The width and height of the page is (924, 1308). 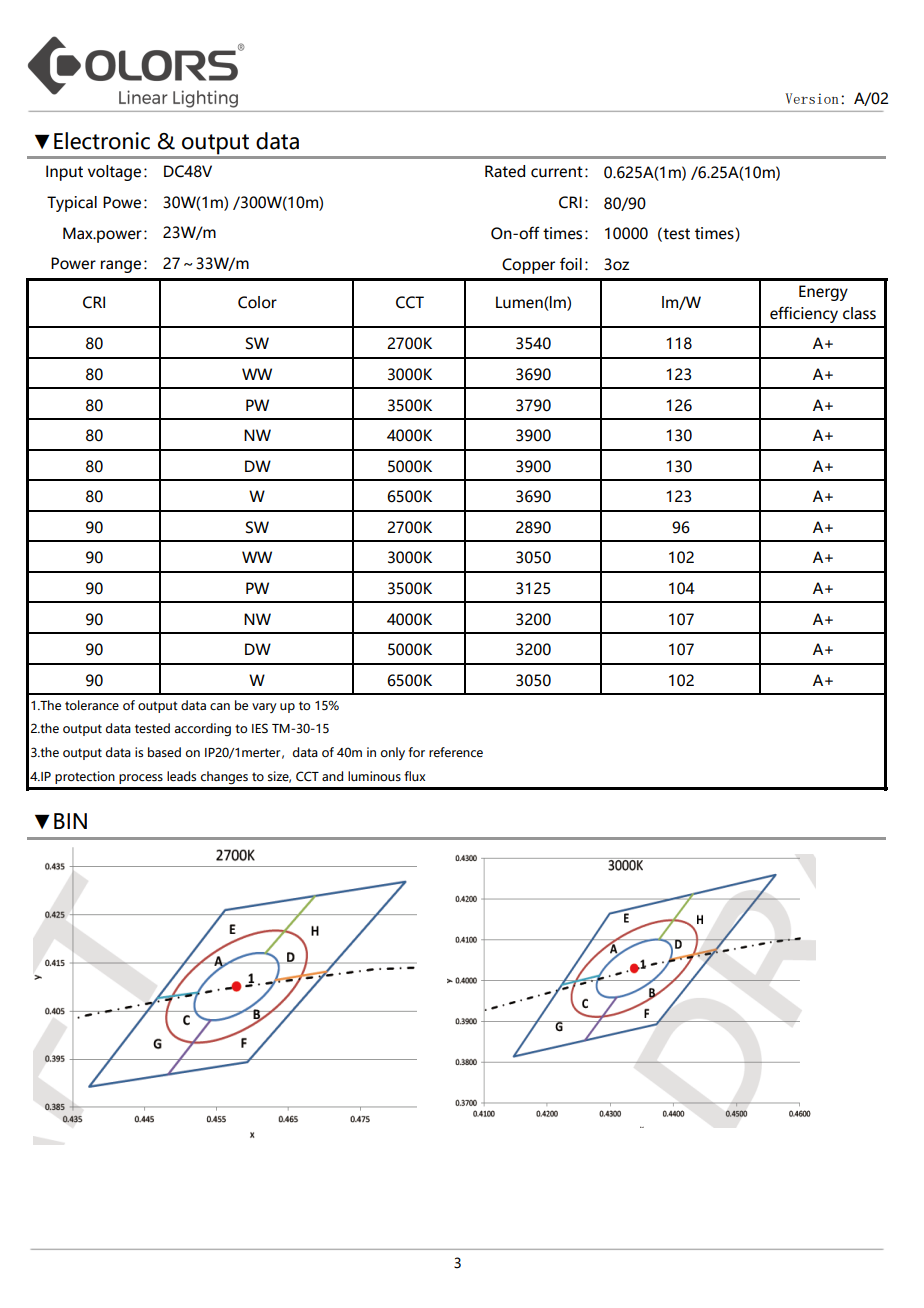 I want to click on Rated, so click(x=505, y=171).
